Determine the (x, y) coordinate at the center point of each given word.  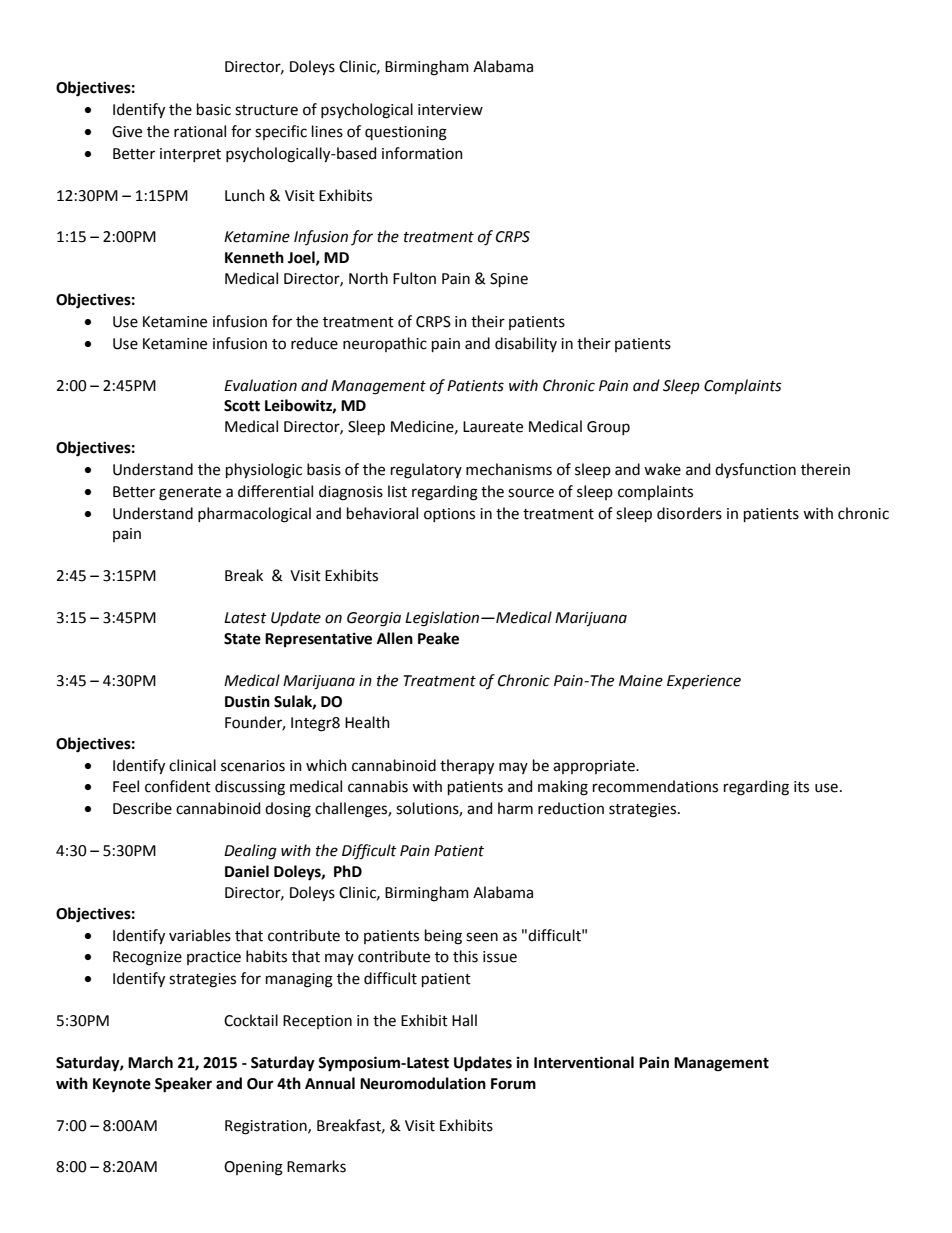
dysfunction (755, 470)
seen (482, 937)
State (242, 639)
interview (450, 110)
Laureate (493, 427)
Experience (704, 682)
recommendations (655, 786)
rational (200, 131)
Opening (253, 1168)
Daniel (247, 871)
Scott (242, 406)
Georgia (374, 619)
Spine (509, 280)
